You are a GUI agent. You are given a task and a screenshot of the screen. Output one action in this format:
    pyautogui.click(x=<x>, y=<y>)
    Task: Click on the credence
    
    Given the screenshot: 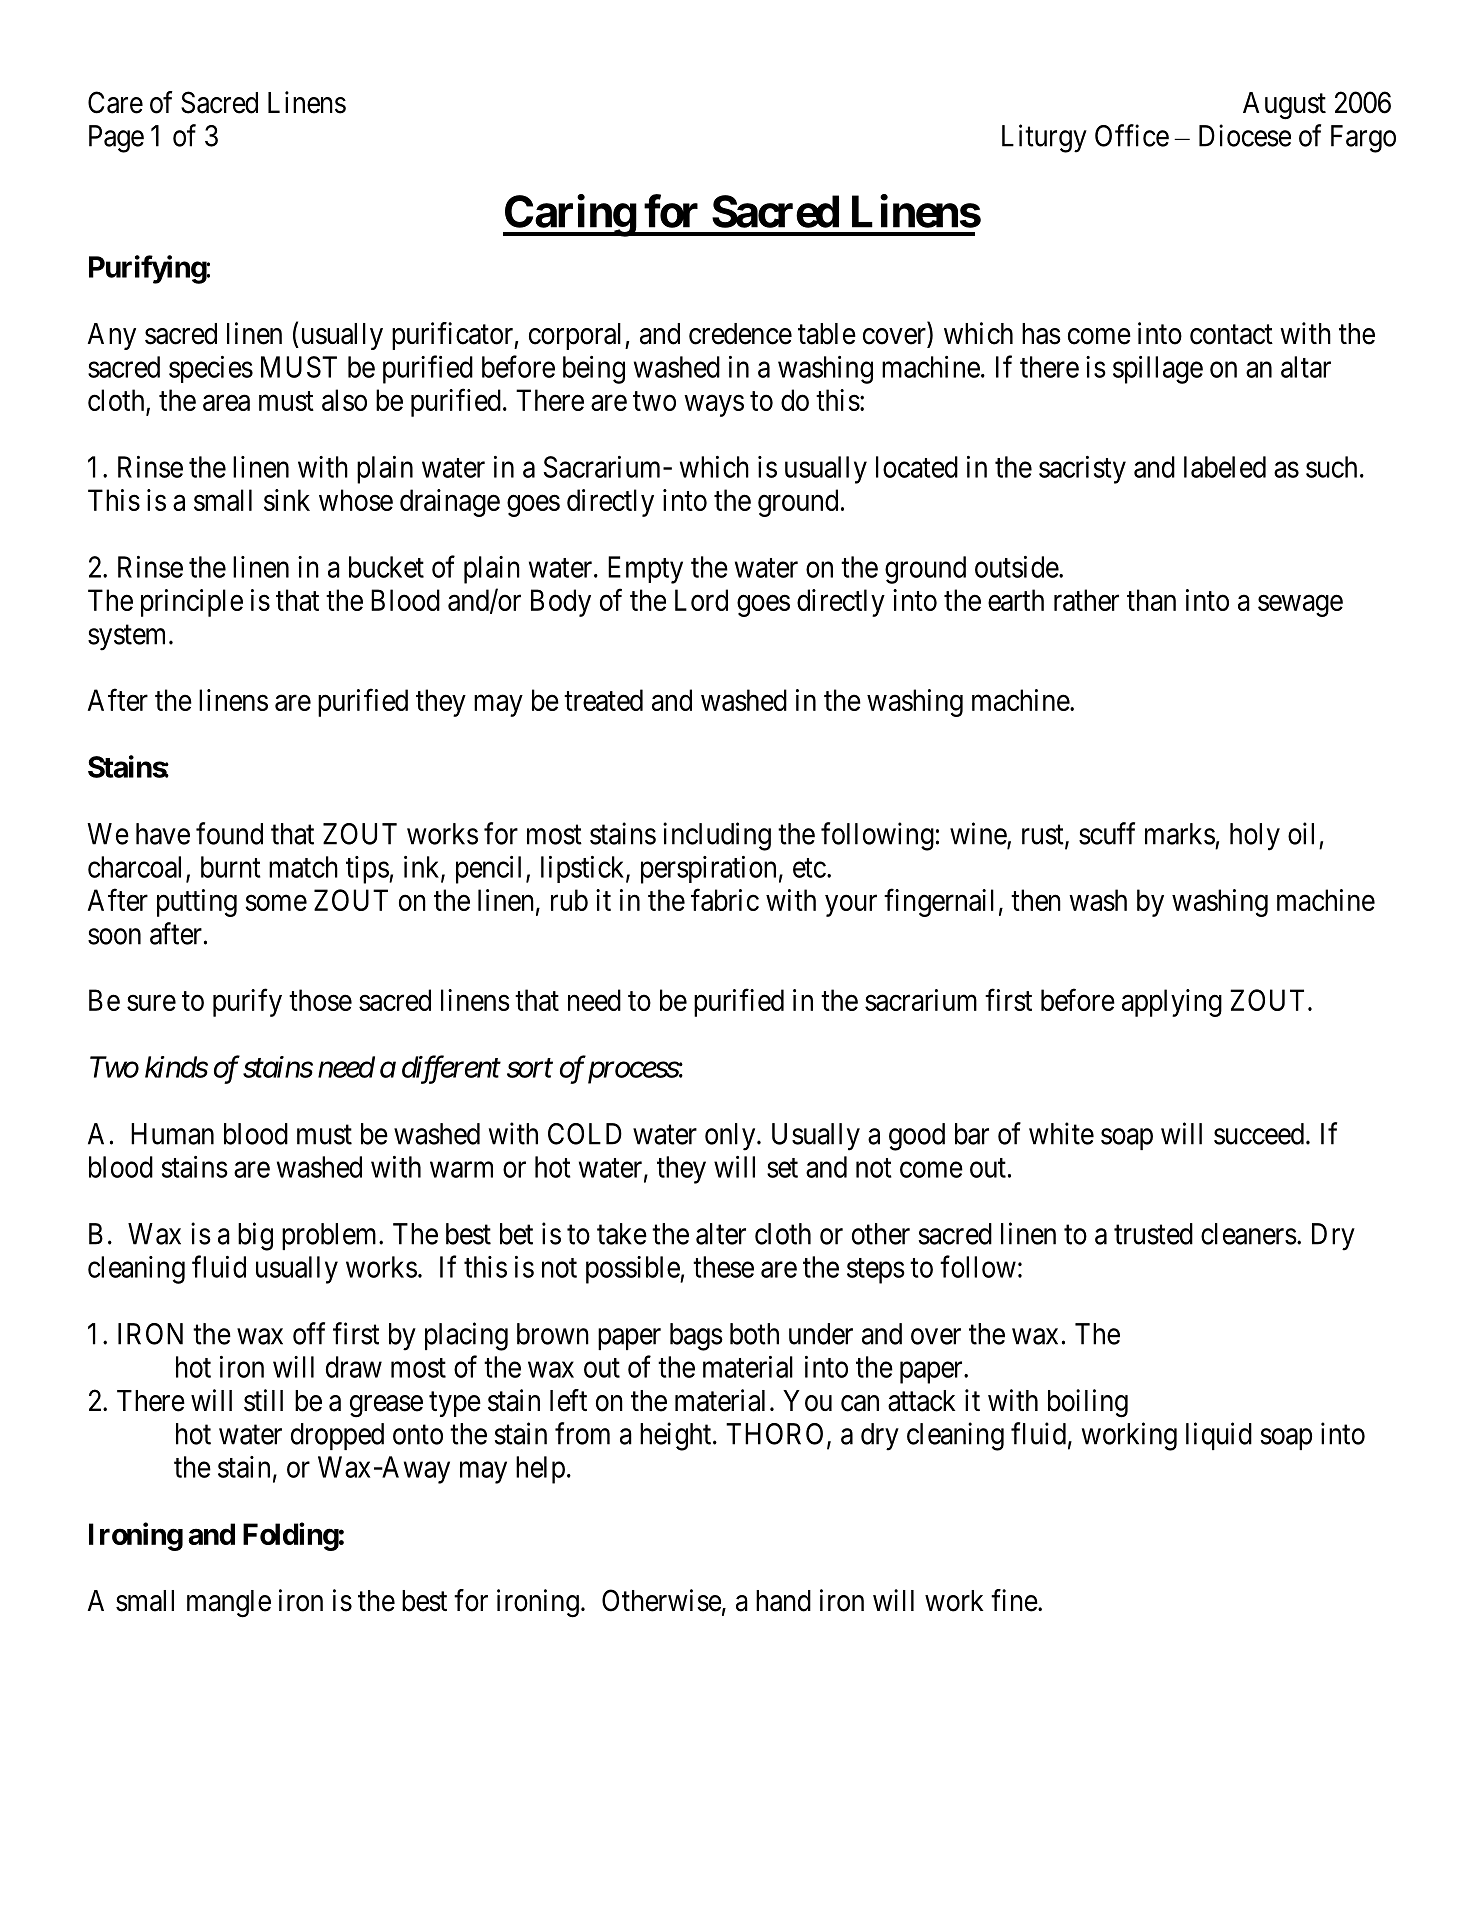 What is the action you would take?
    pyautogui.click(x=740, y=334)
